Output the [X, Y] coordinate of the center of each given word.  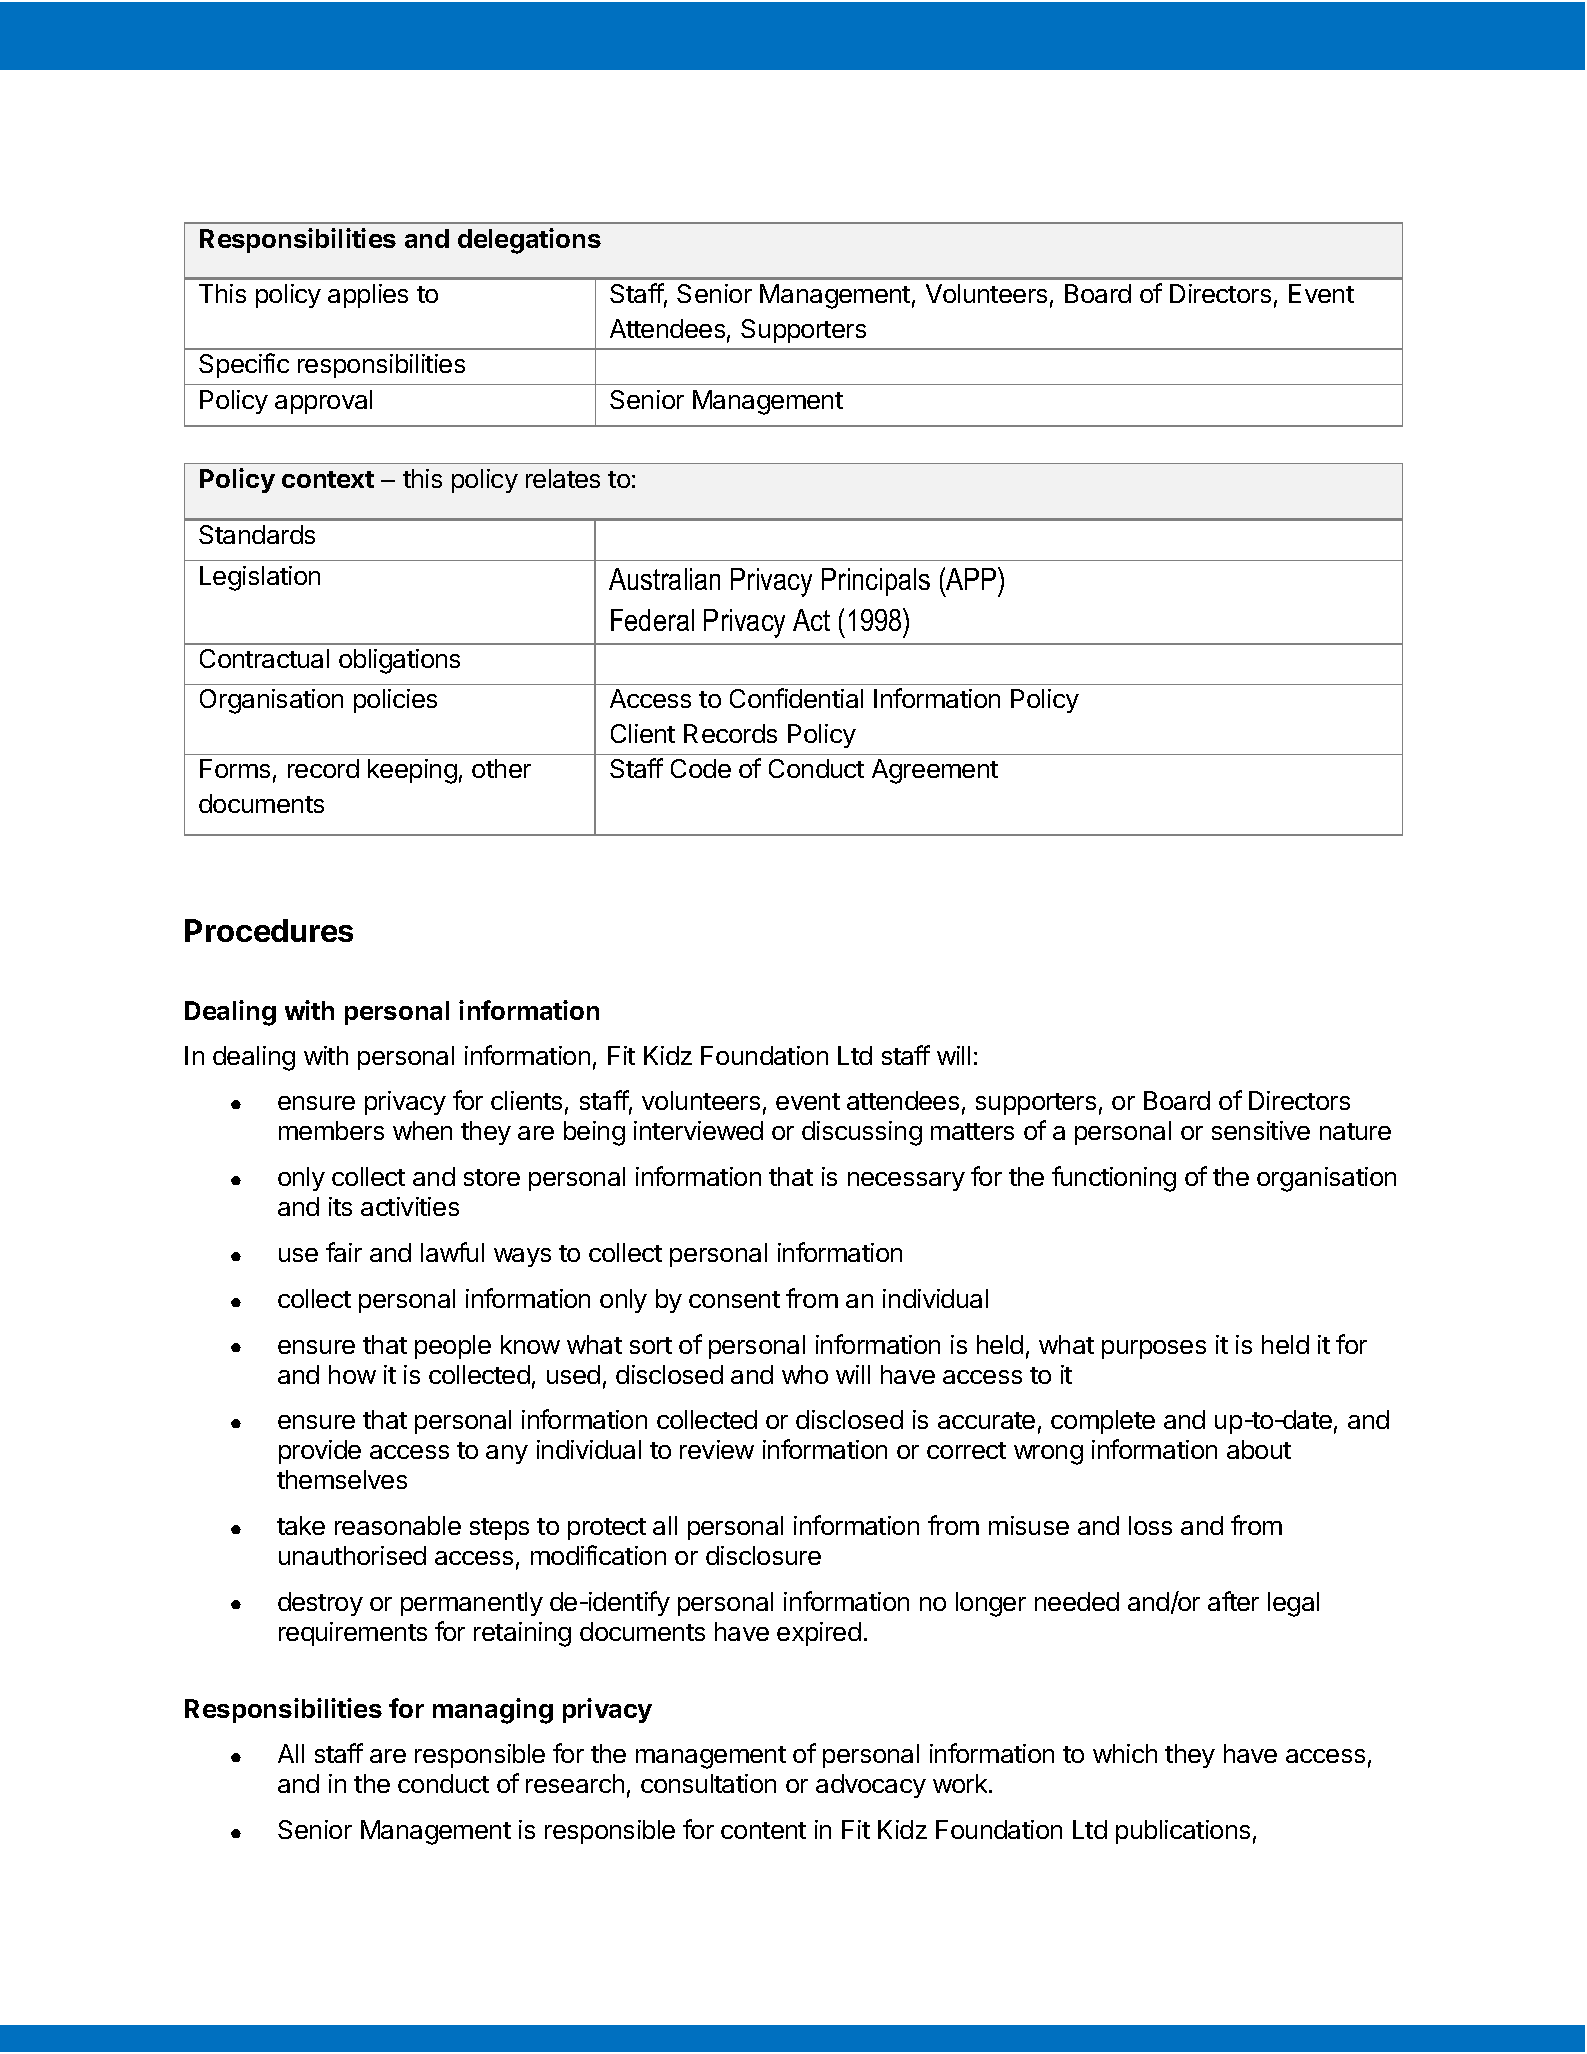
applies [368, 296]
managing [493, 1711]
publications [1183, 1832]
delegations [529, 241]
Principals [876, 582]
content [763, 1830]
